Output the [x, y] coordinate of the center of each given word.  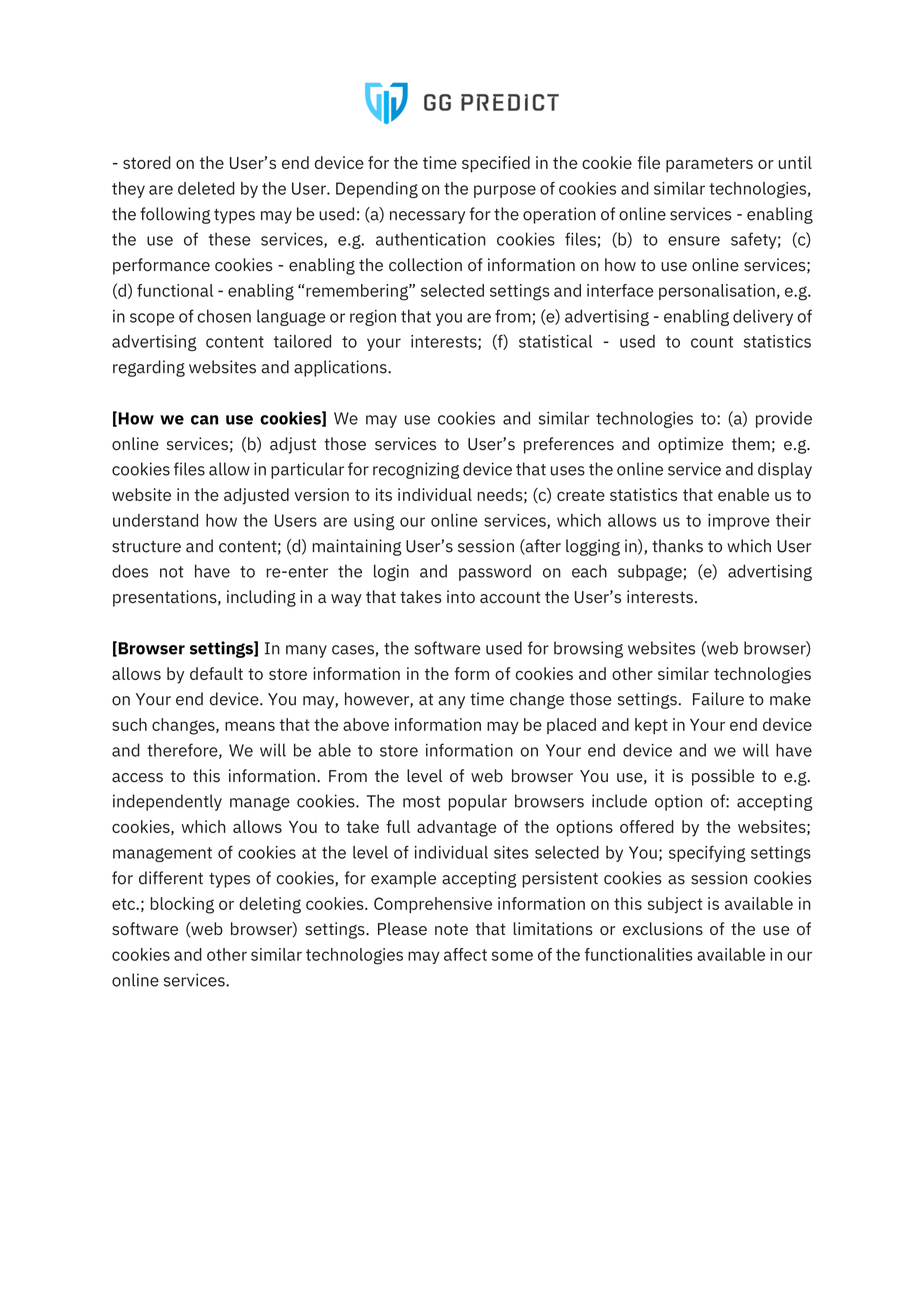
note [451, 929]
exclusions [663, 929]
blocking [182, 905]
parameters [709, 165]
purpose [505, 191]
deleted [206, 188]
